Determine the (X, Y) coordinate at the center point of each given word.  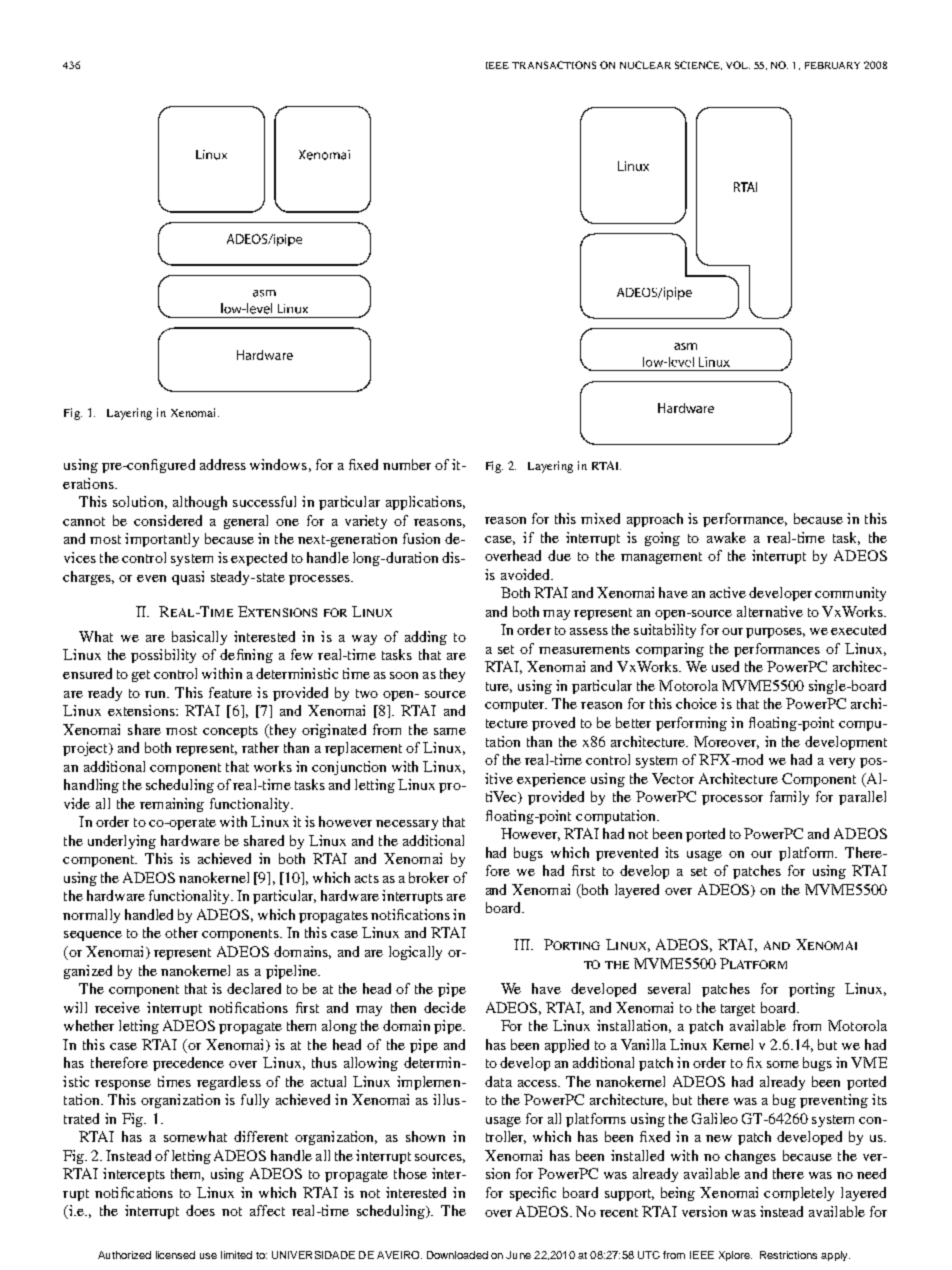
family (789, 798)
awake (726, 537)
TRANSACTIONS (554, 65)
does (200, 1210)
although (200, 503)
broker (429, 877)
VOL (738, 65)
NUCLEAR (645, 65)
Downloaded (457, 1255)
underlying (122, 842)
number (407, 464)
